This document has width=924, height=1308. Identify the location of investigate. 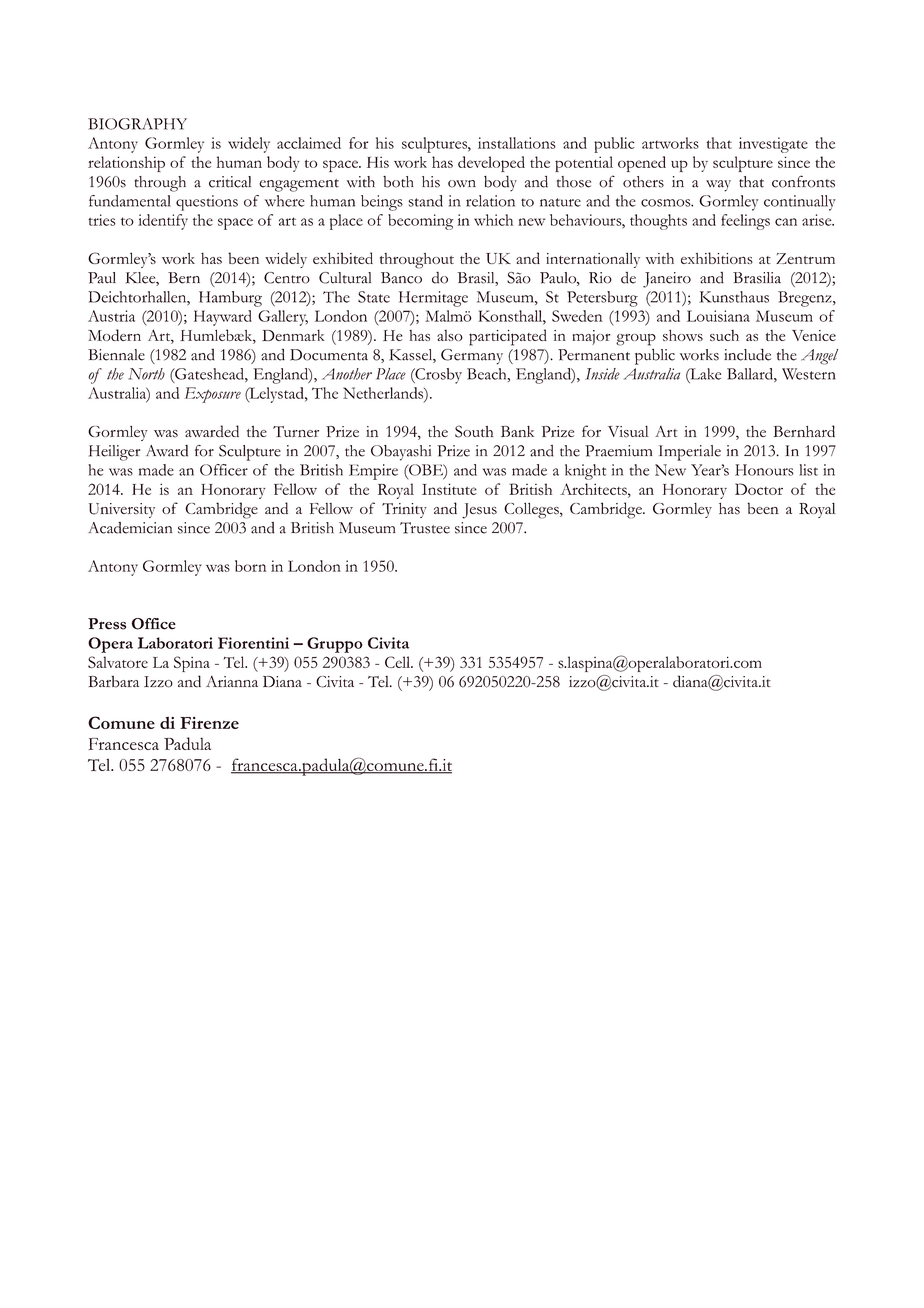
(773, 145).
